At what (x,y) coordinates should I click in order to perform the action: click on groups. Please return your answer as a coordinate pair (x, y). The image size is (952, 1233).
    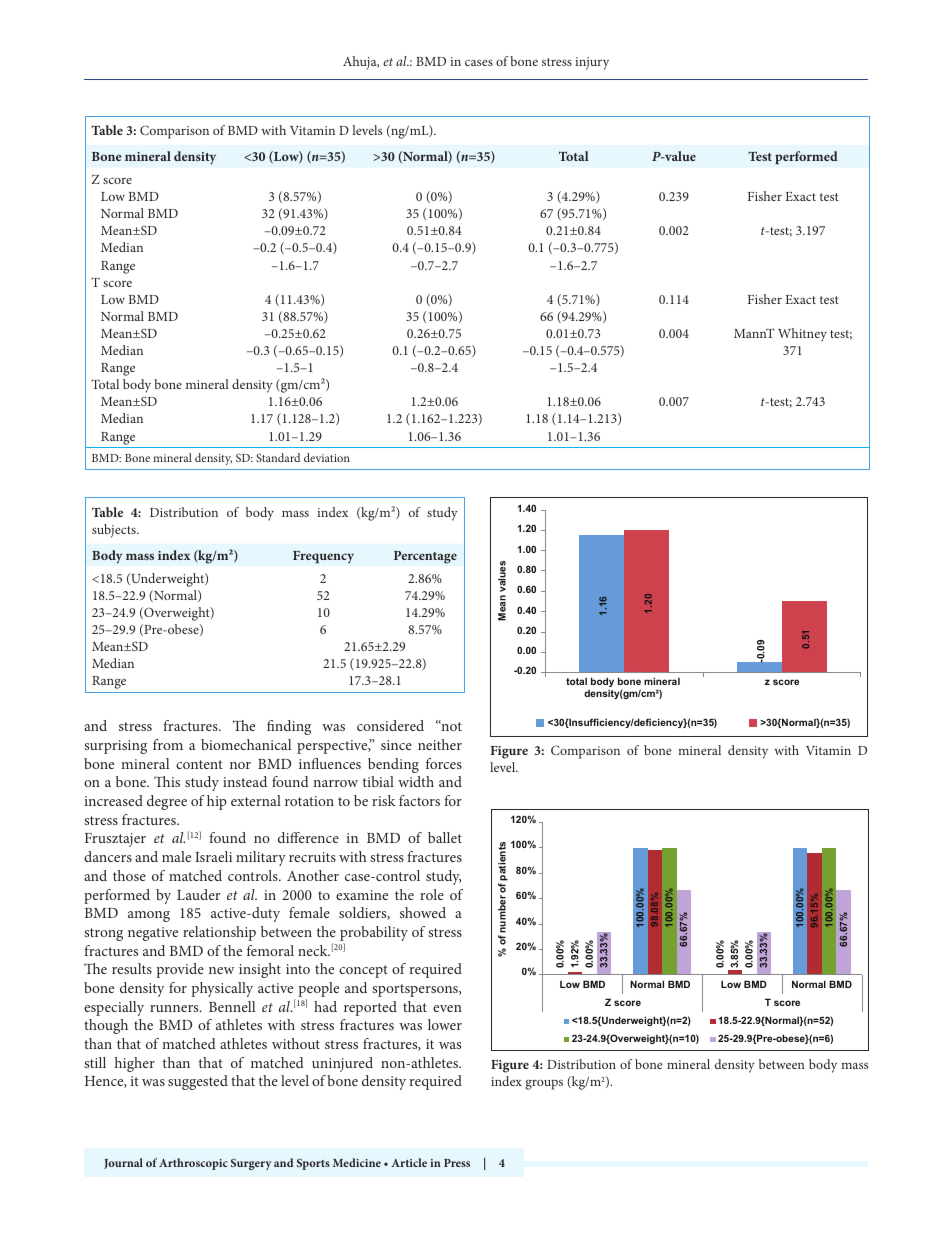
    Looking at the image, I should click on (544, 1084).
